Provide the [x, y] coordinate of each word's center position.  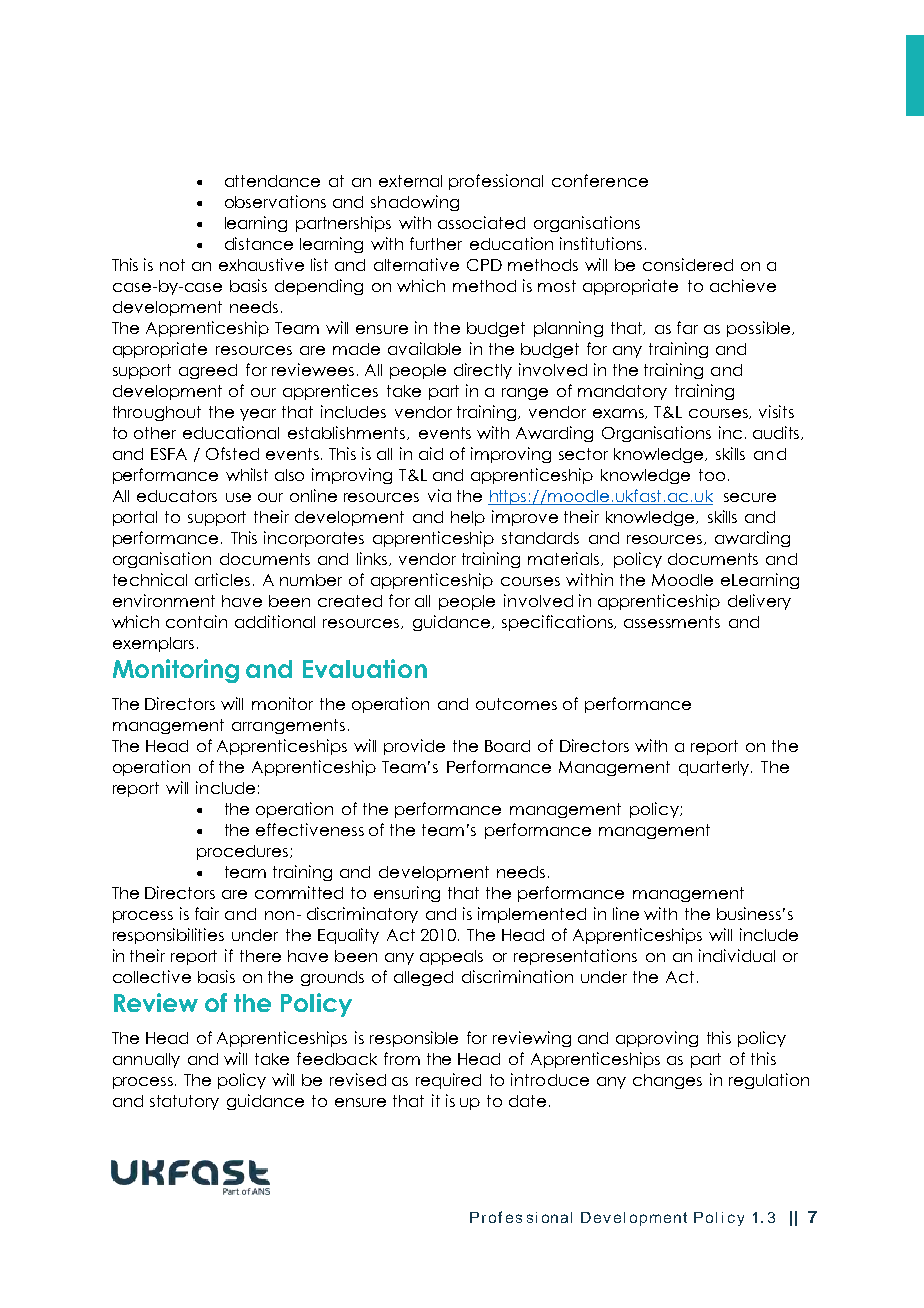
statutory [184, 1102]
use [238, 497]
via [439, 495]
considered [688, 264]
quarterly [714, 768]
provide [414, 747]
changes [667, 1081]
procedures [244, 852]
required [448, 1081]
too [712, 475]
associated [481, 222]
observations [275, 201]
